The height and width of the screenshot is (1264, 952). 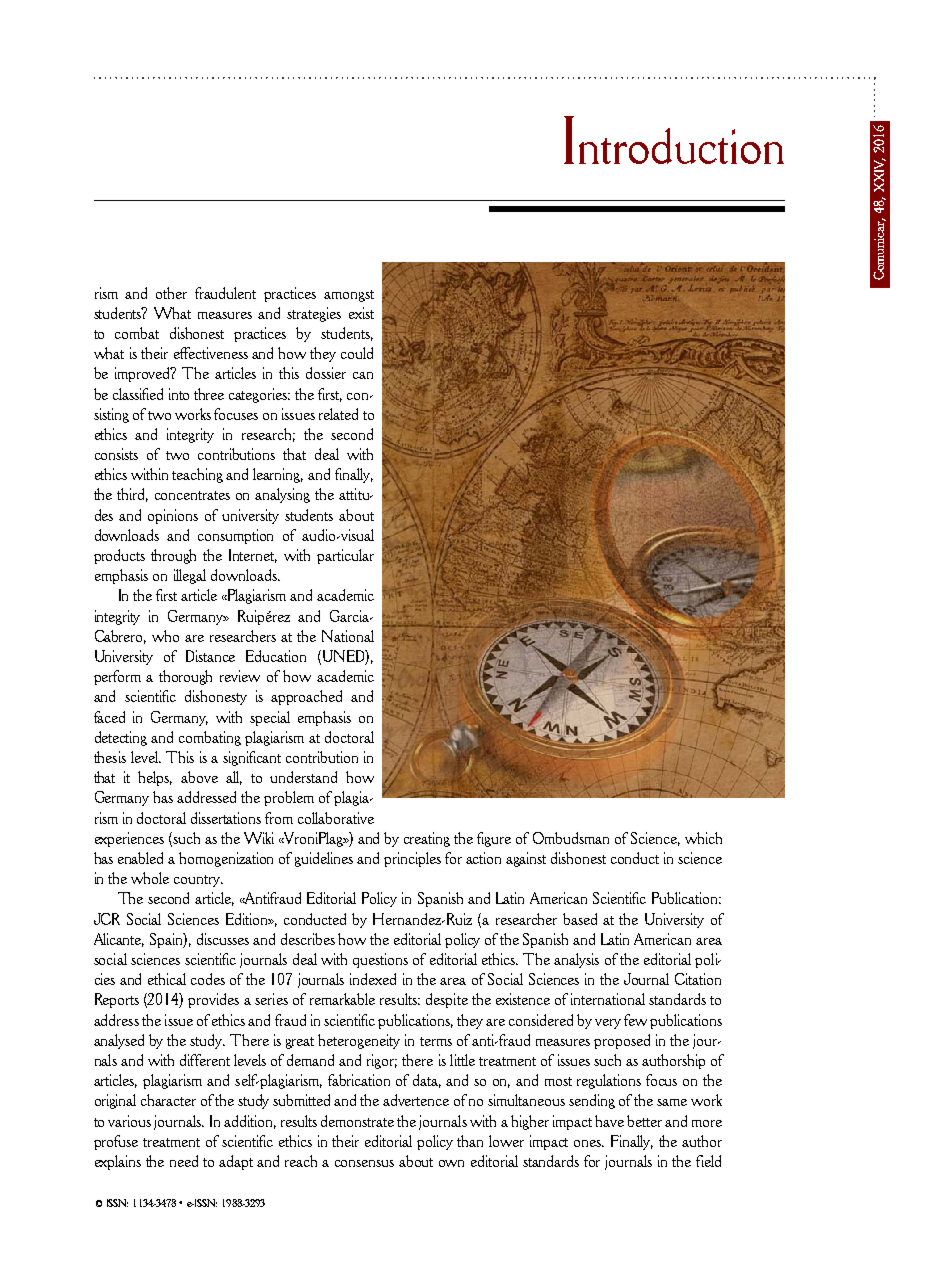 What do you see at coordinates (184, 1161) in the screenshot?
I see `need` at bounding box center [184, 1161].
